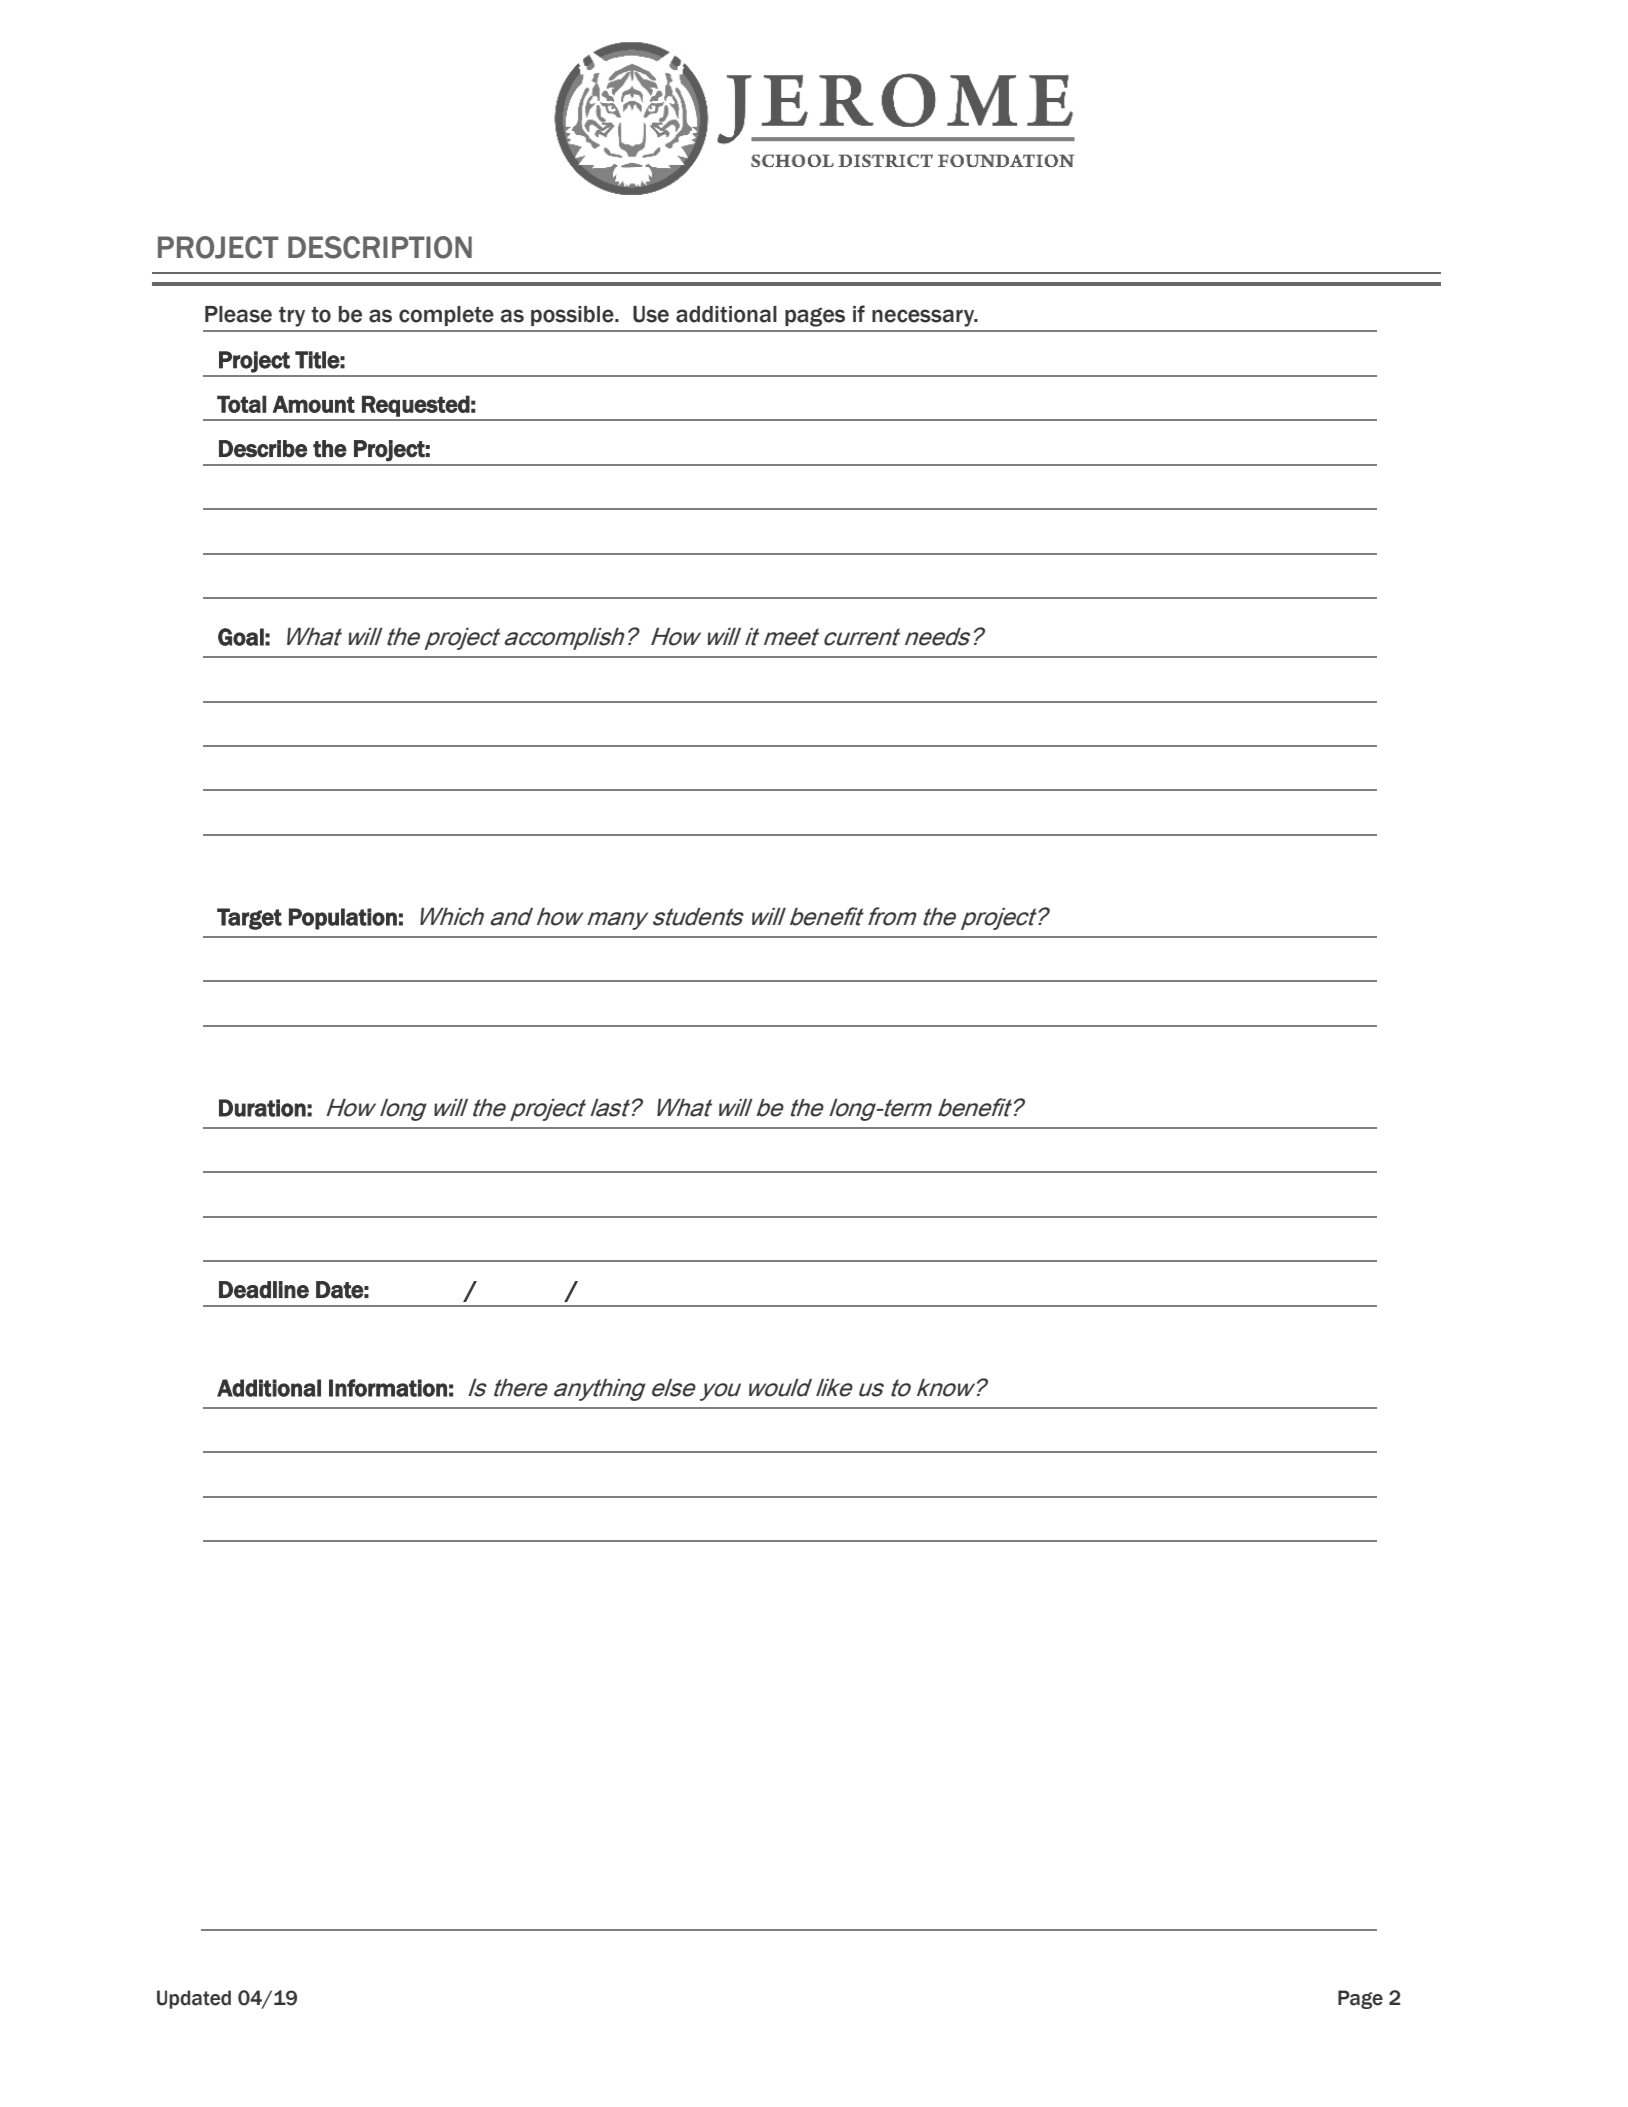 The image size is (1628, 2107). I want to click on DESCRIPTION, so click(380, 247).
